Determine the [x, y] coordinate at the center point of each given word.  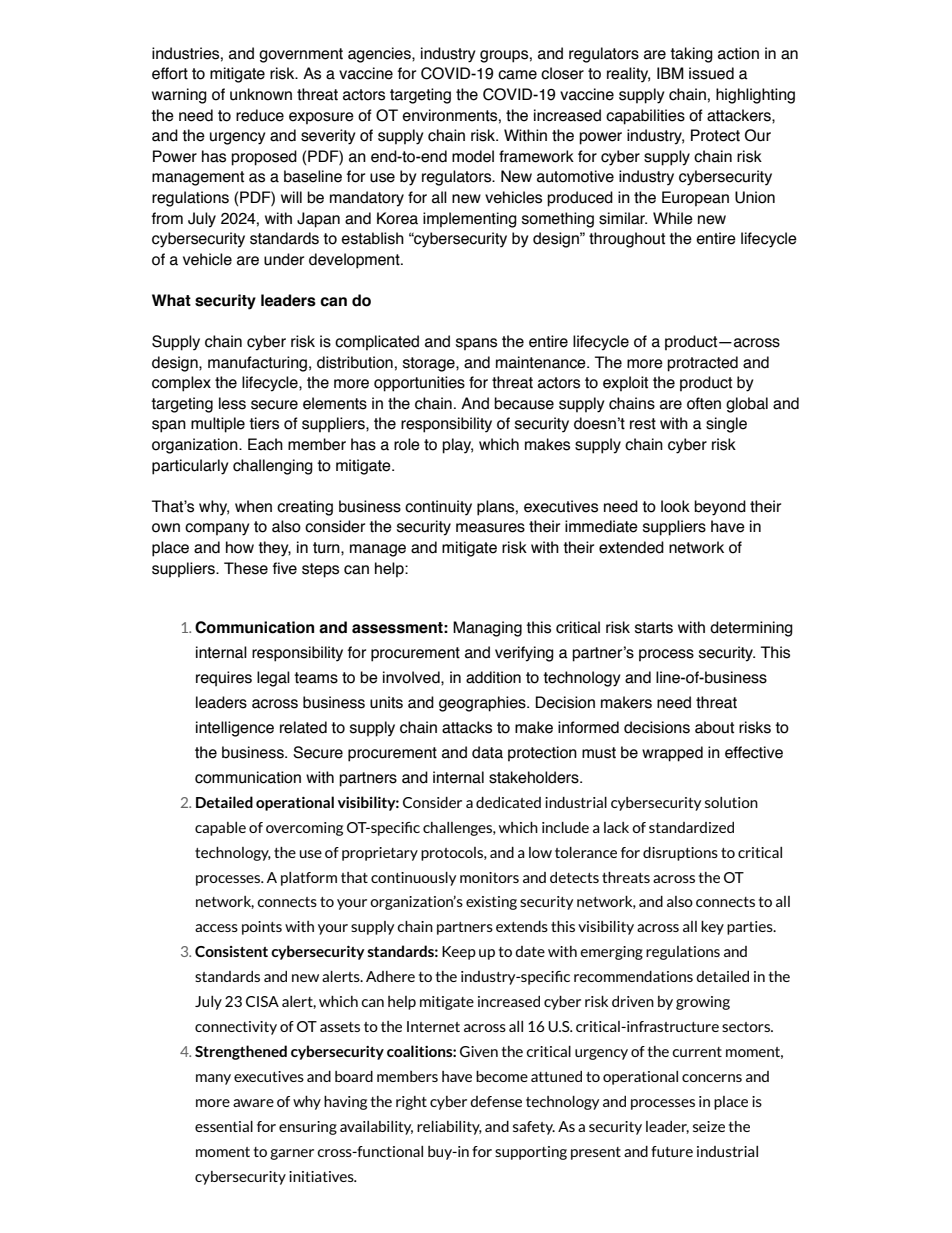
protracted [702, 364]
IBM [670, 73]
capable [220, 829]
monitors [489, 877]
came [517, 75]
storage [430, 364]
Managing [487, 629]
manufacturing [257, 364]
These [246, 568]
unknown [261, 94]
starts [654, 628]
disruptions [680, 854]
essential [224, 1126]
